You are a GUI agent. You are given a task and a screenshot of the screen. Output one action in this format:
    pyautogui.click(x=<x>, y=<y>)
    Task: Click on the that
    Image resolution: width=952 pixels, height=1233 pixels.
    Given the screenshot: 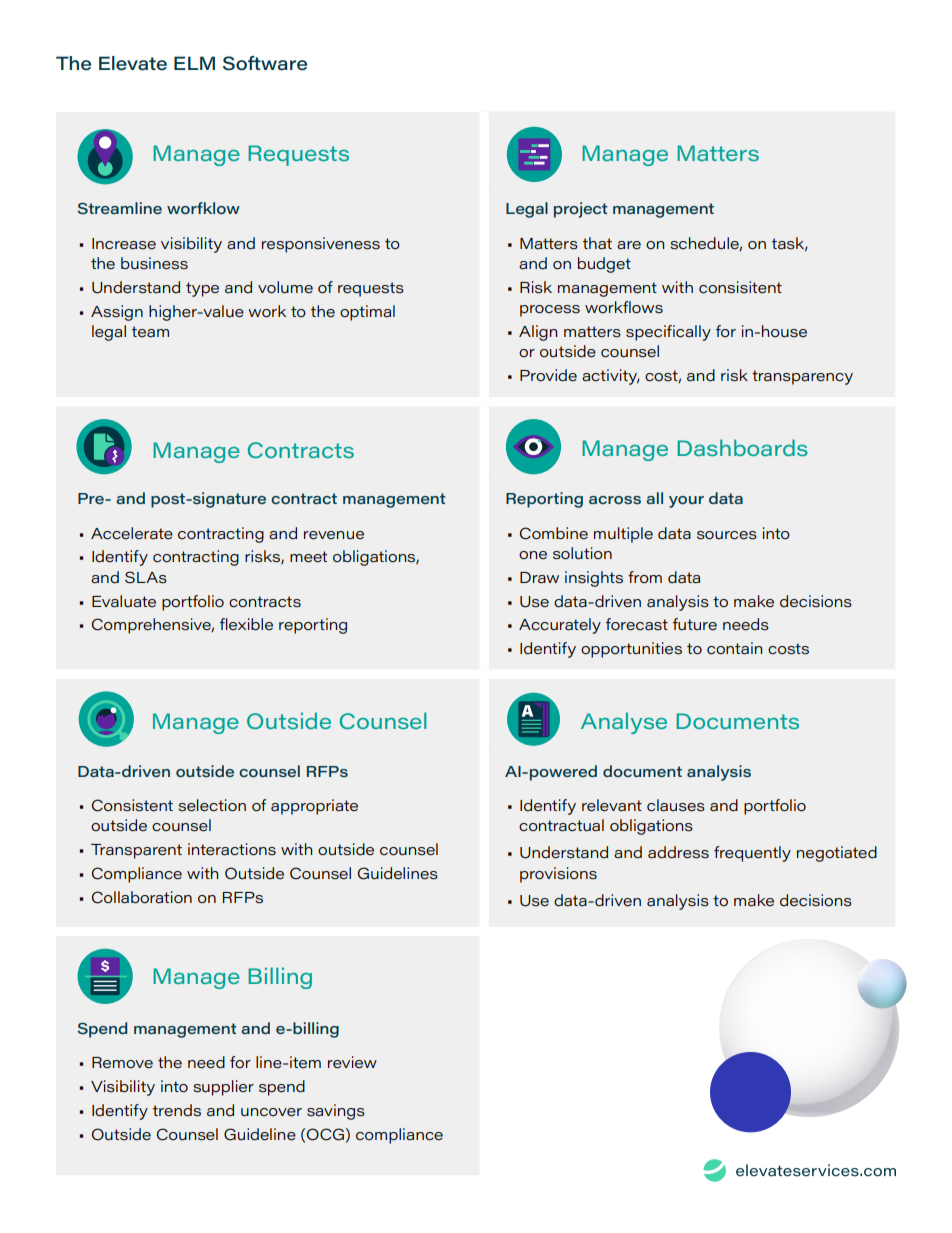 What is the action you would take?
    pyautogui.click(x=597, y=243)
